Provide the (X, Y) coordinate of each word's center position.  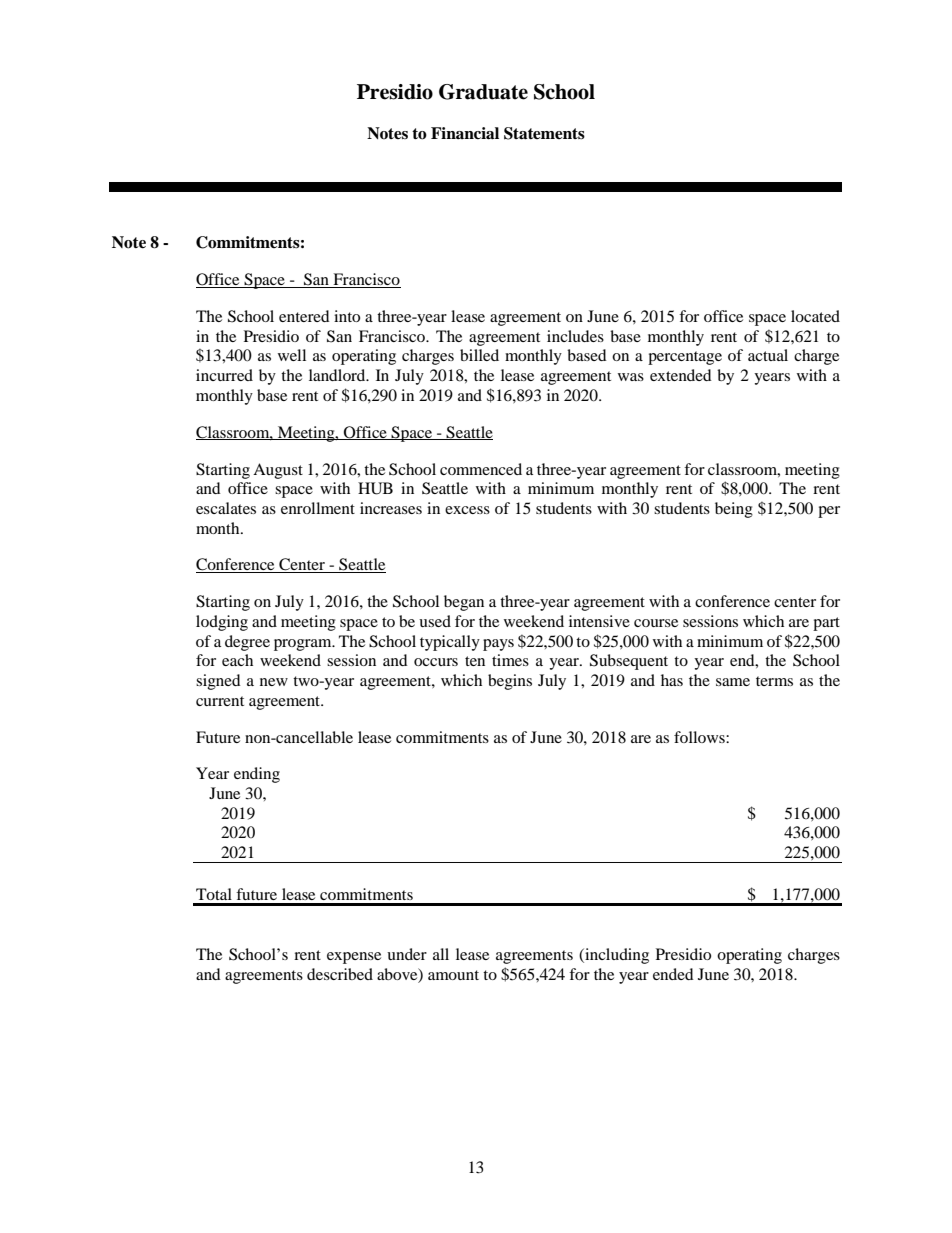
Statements (544, 133)
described (340, 974)
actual (768, 355)
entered (304, 316)
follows (700, 737)
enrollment (318, 508)
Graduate (483, 92)
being (734, 510)
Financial (465, 133)
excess (467, 510)
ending (257, 775)
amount (453, 975)
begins (510, 682)
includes (575, 336)
